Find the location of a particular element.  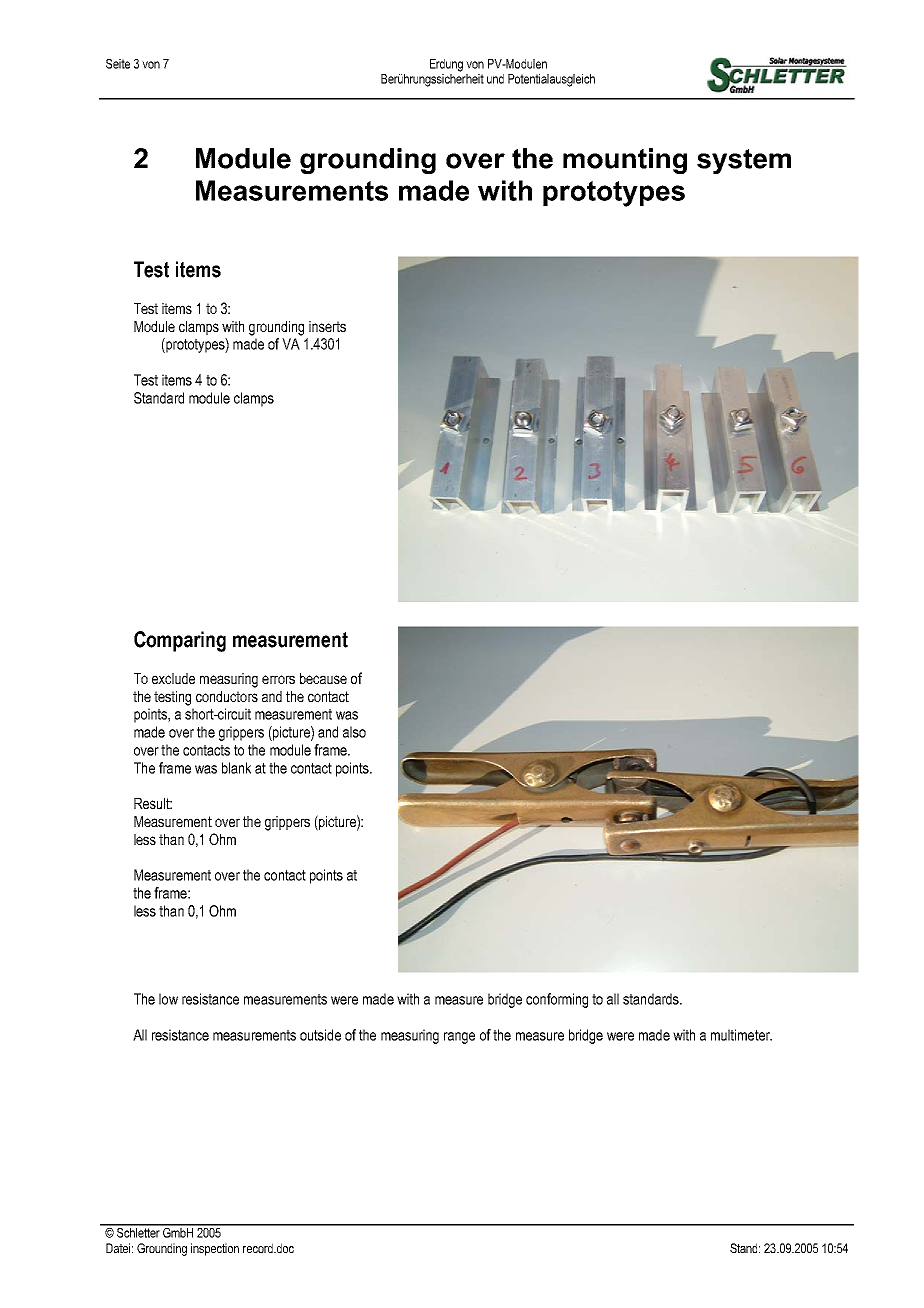

inspection is located at coordinates (215, 1249).
